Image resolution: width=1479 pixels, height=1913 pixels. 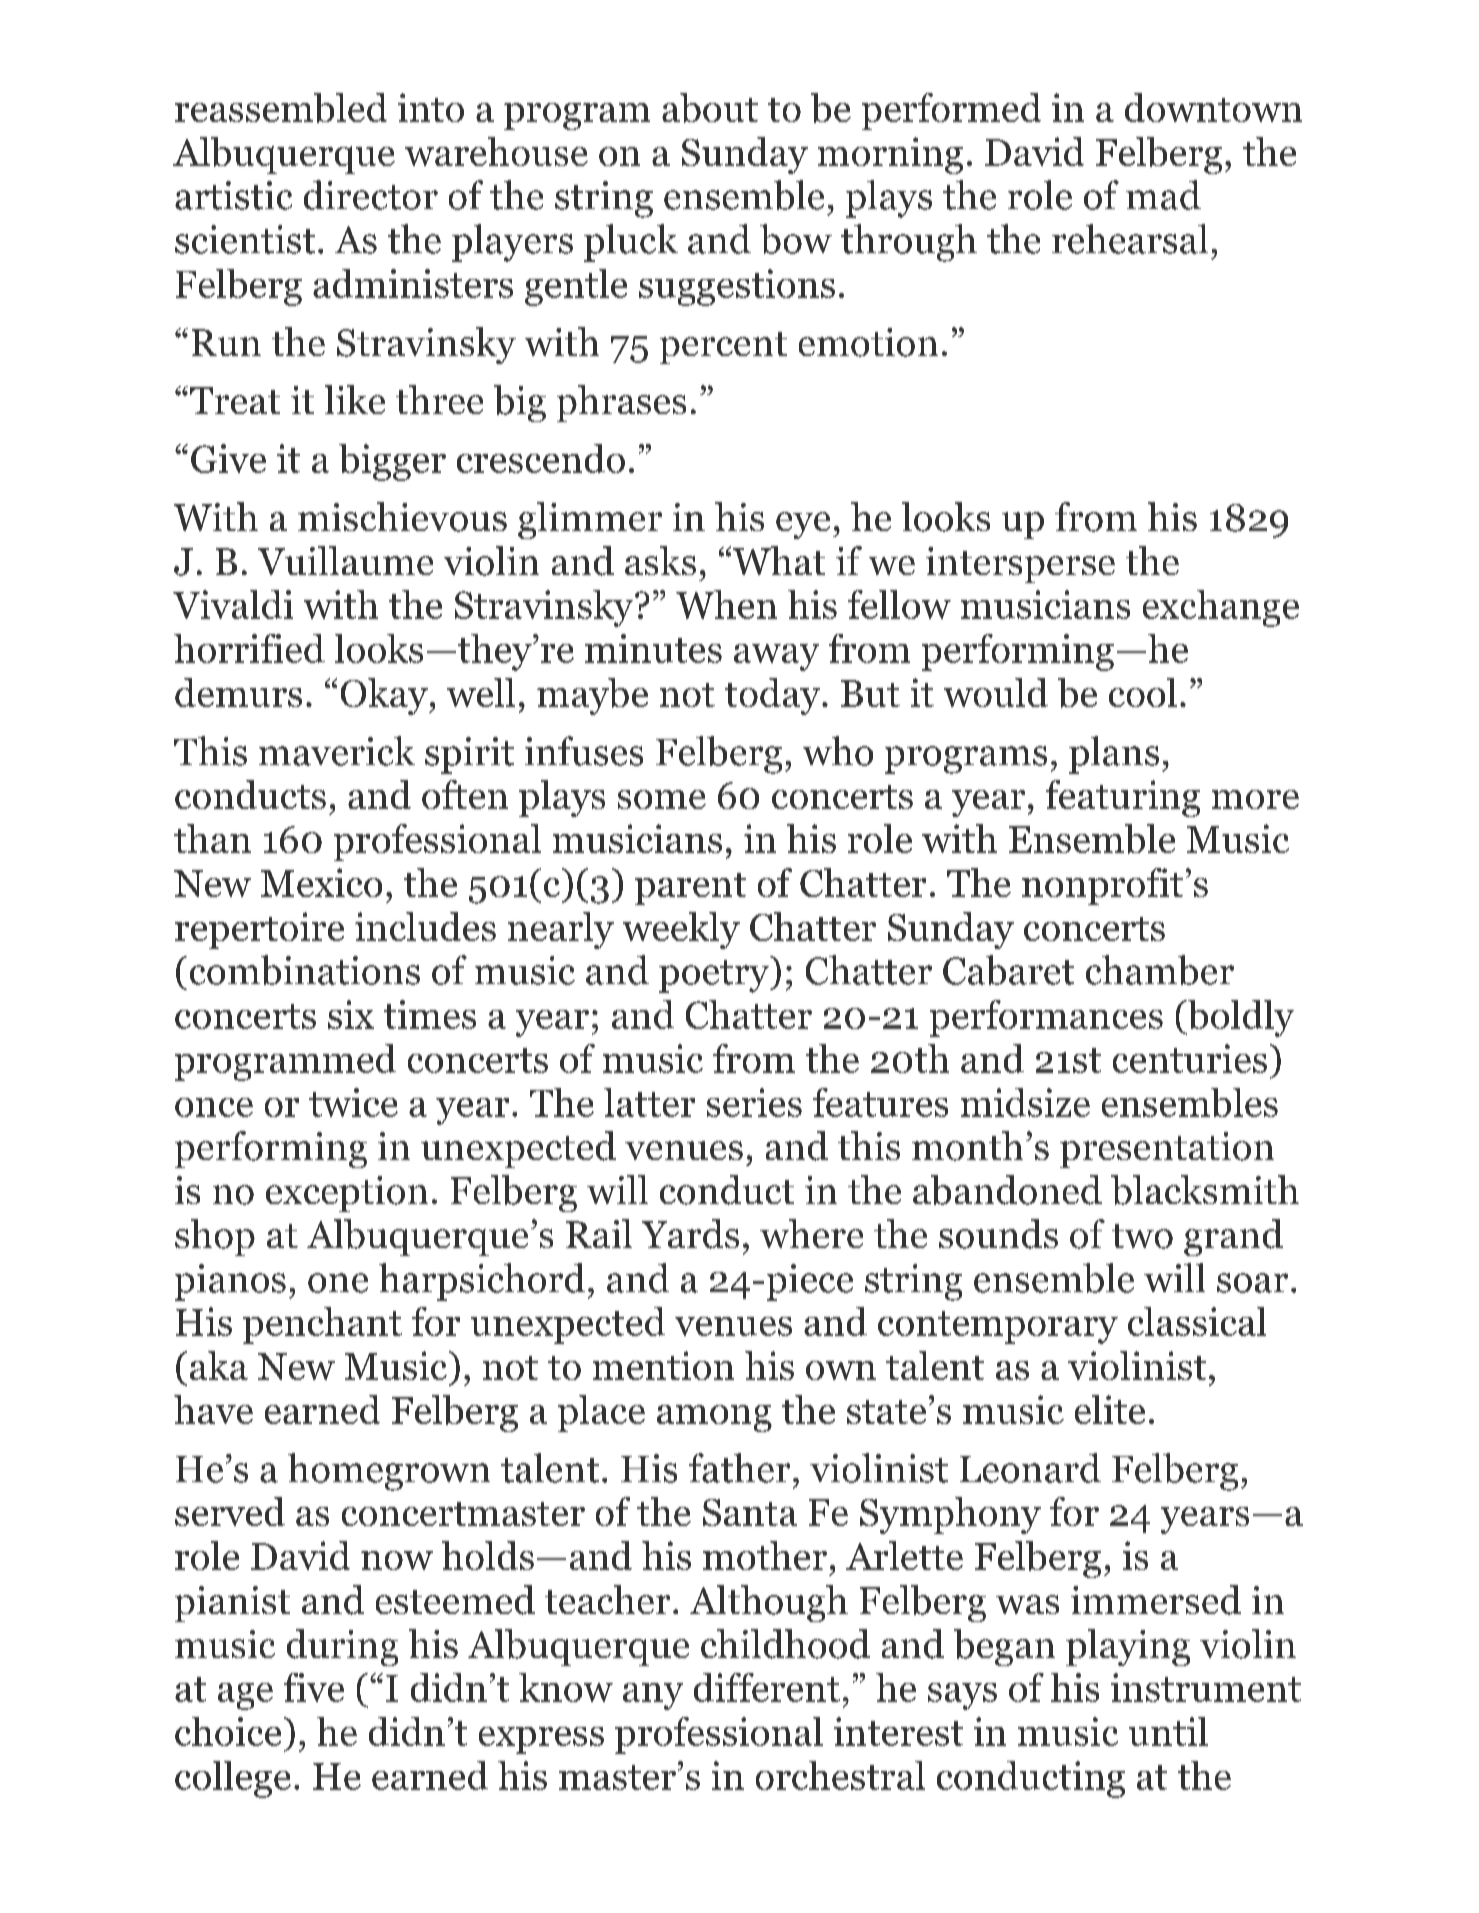 What do you see at coordinates (715, 976) in the screenshot?
I see `poetry` at bounding box center [715, 976].
